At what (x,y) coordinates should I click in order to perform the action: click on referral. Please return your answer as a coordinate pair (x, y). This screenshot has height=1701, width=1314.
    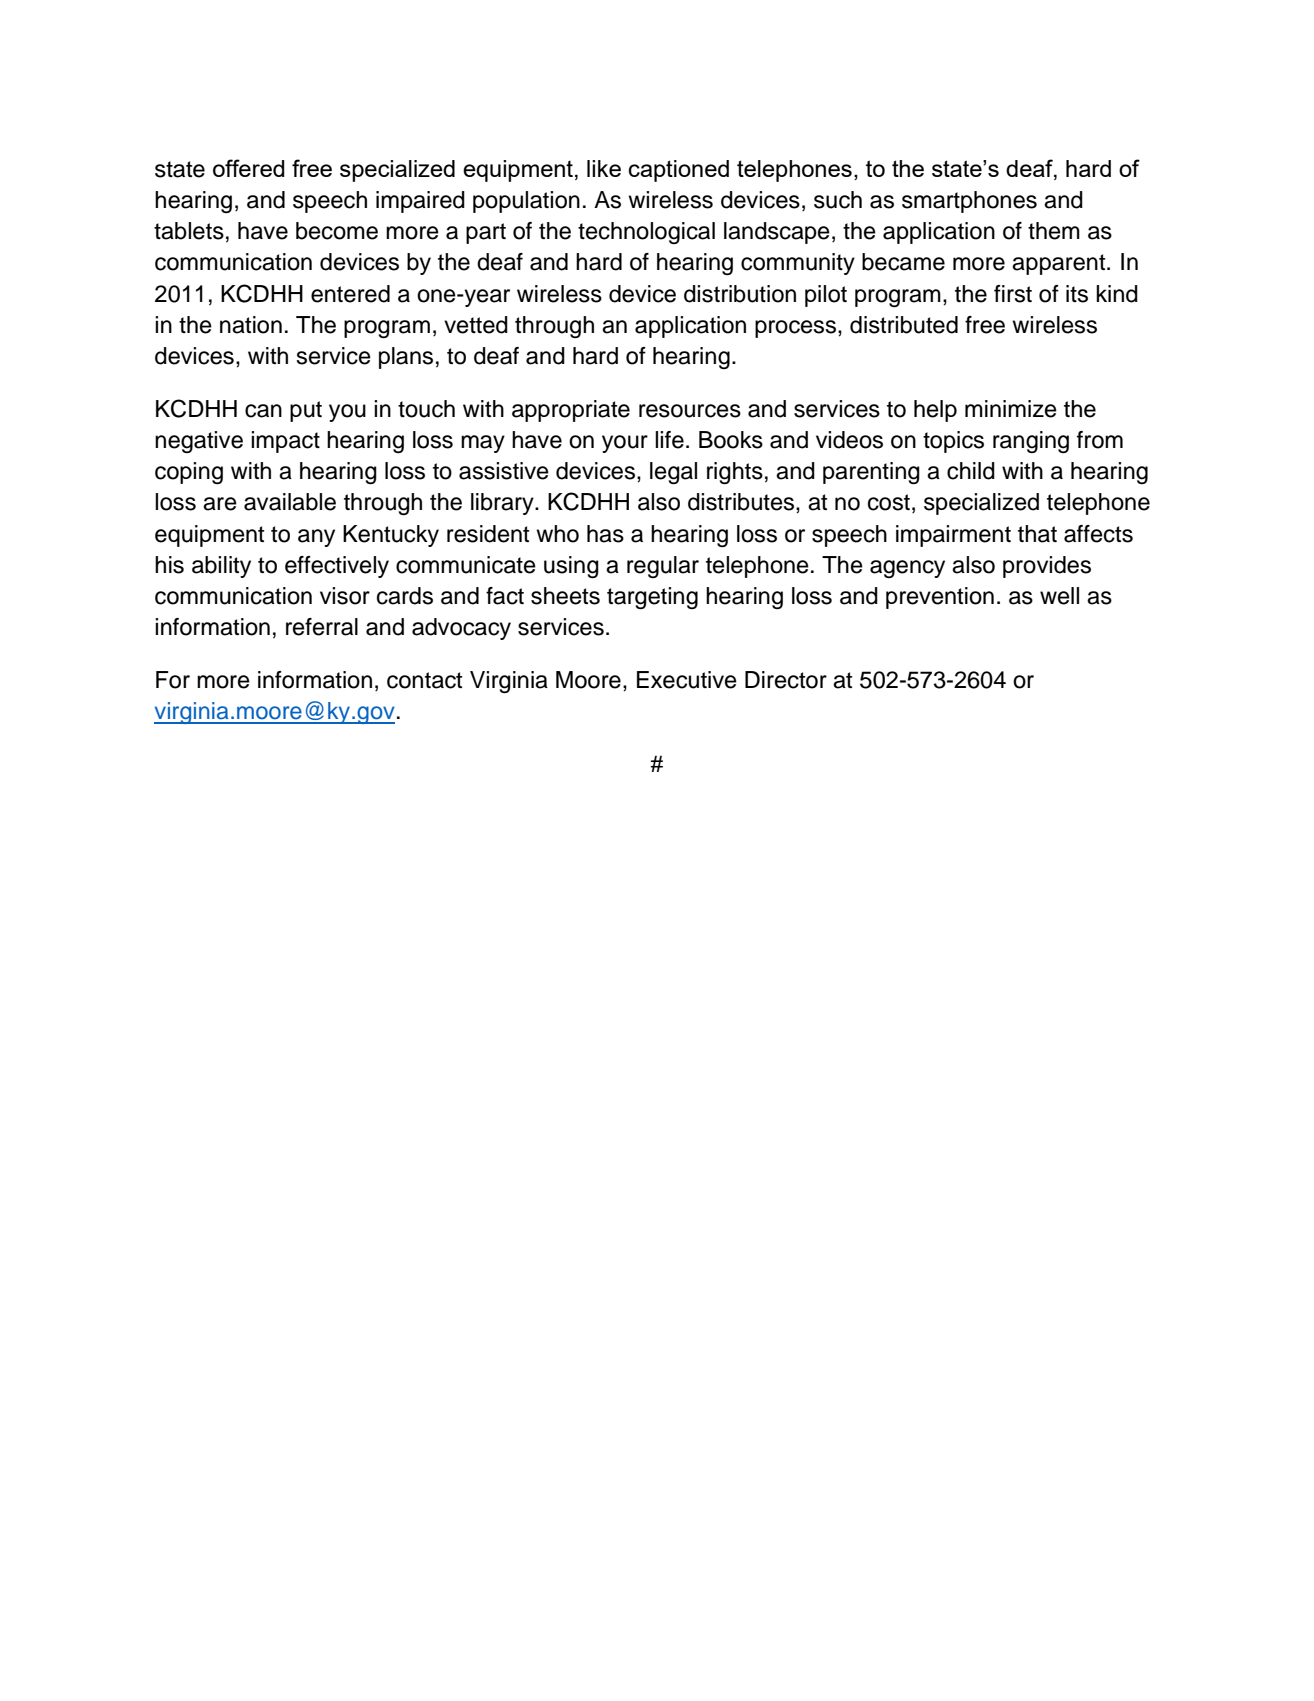
    Looking at the image, I should click on (322, 627).
